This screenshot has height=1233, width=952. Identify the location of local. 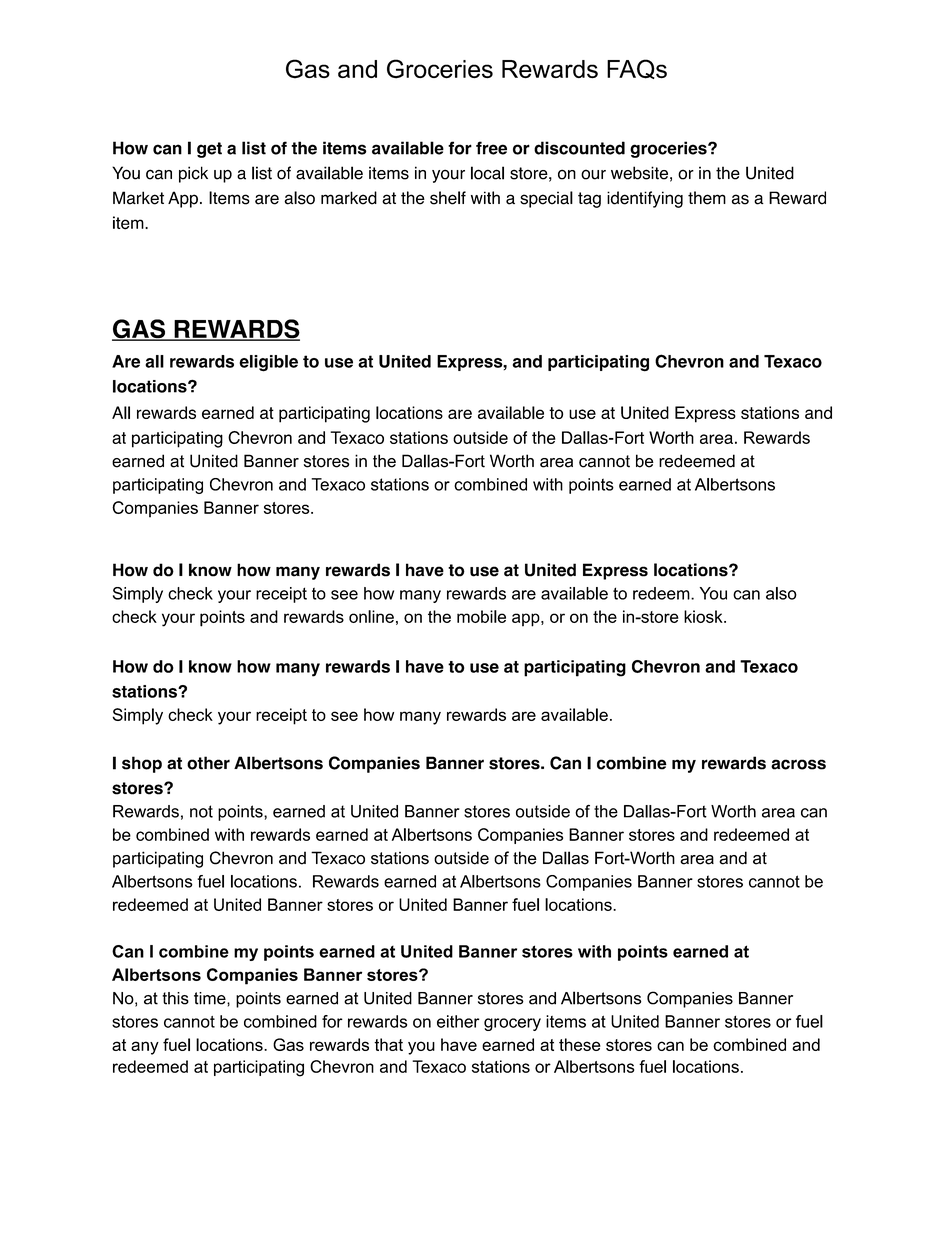
(487, 173).
